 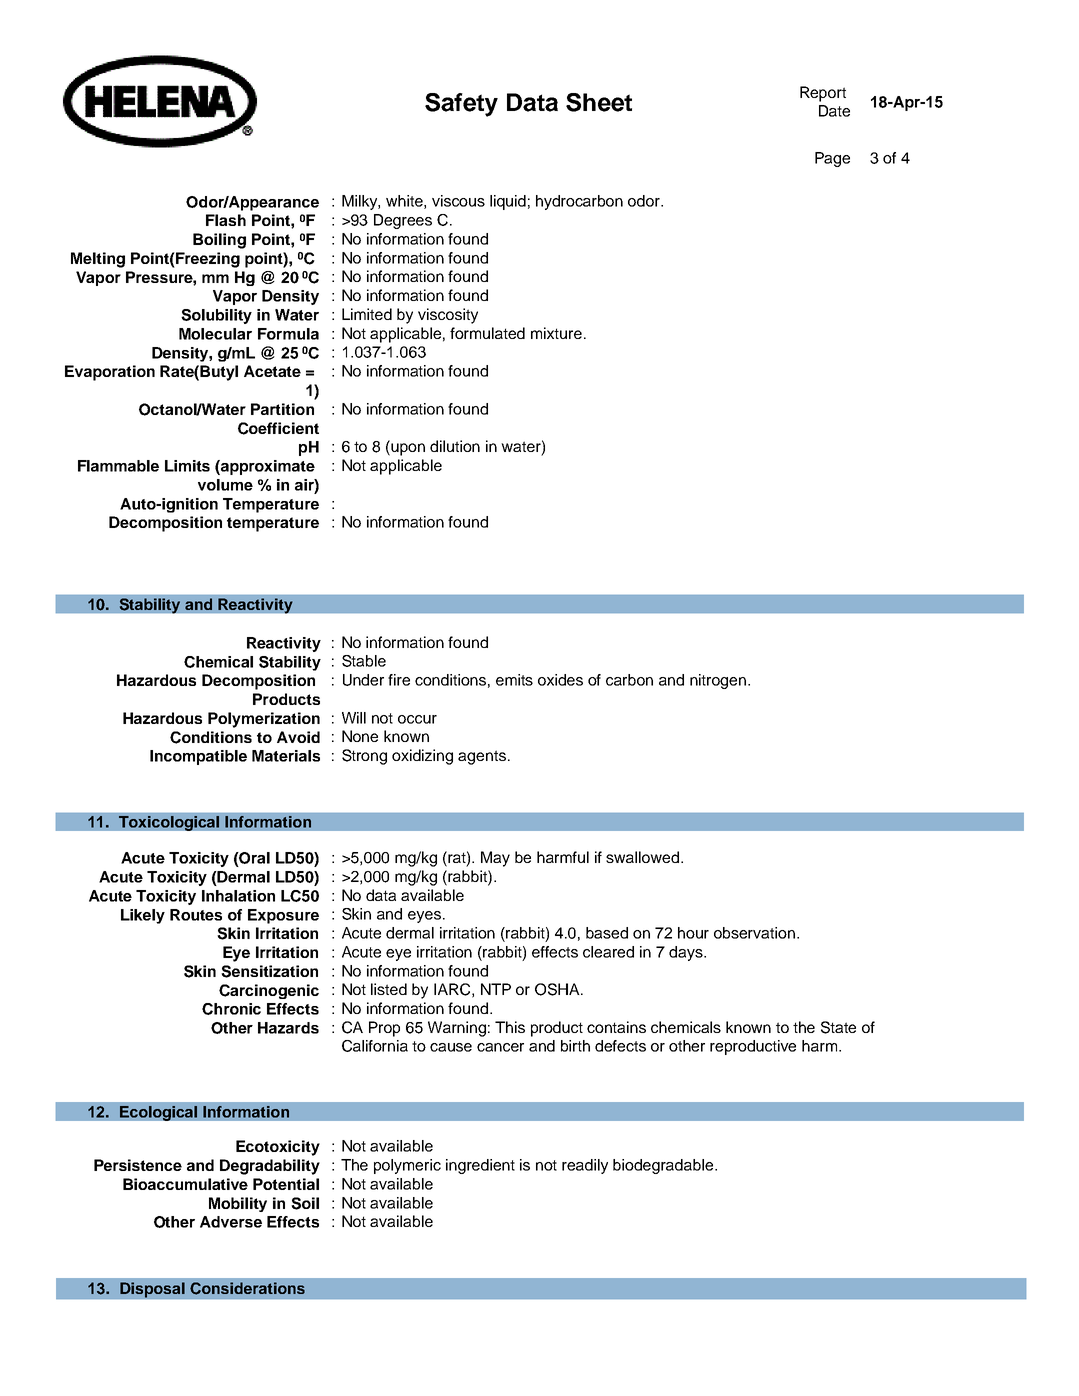 I want to click on ingredient, so click(x=480, y=1166).
